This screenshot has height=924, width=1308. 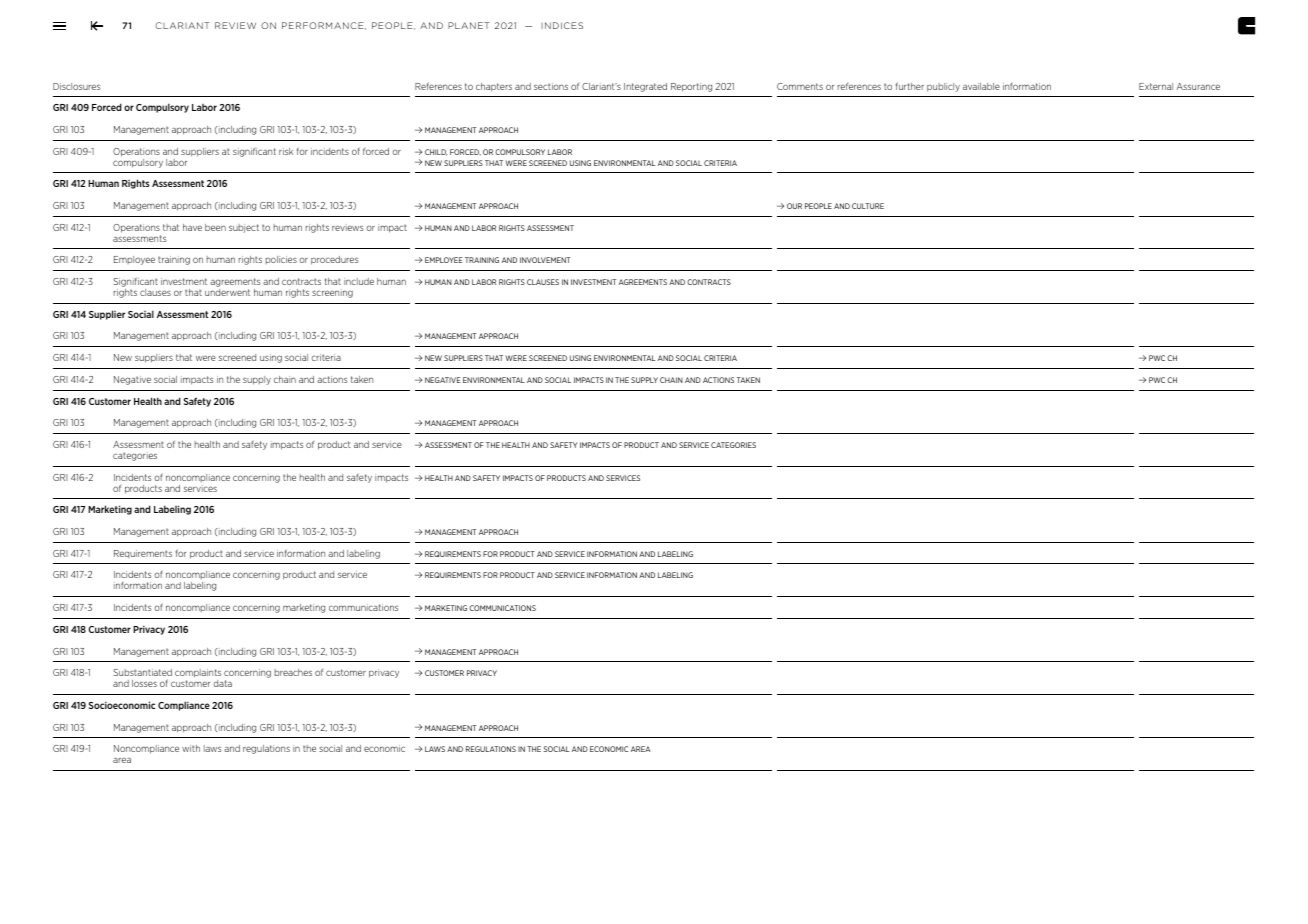 What do you see at coordinates (794, 206) in the screenshot?
I see `OUR` at bounding box center [794, 206].
